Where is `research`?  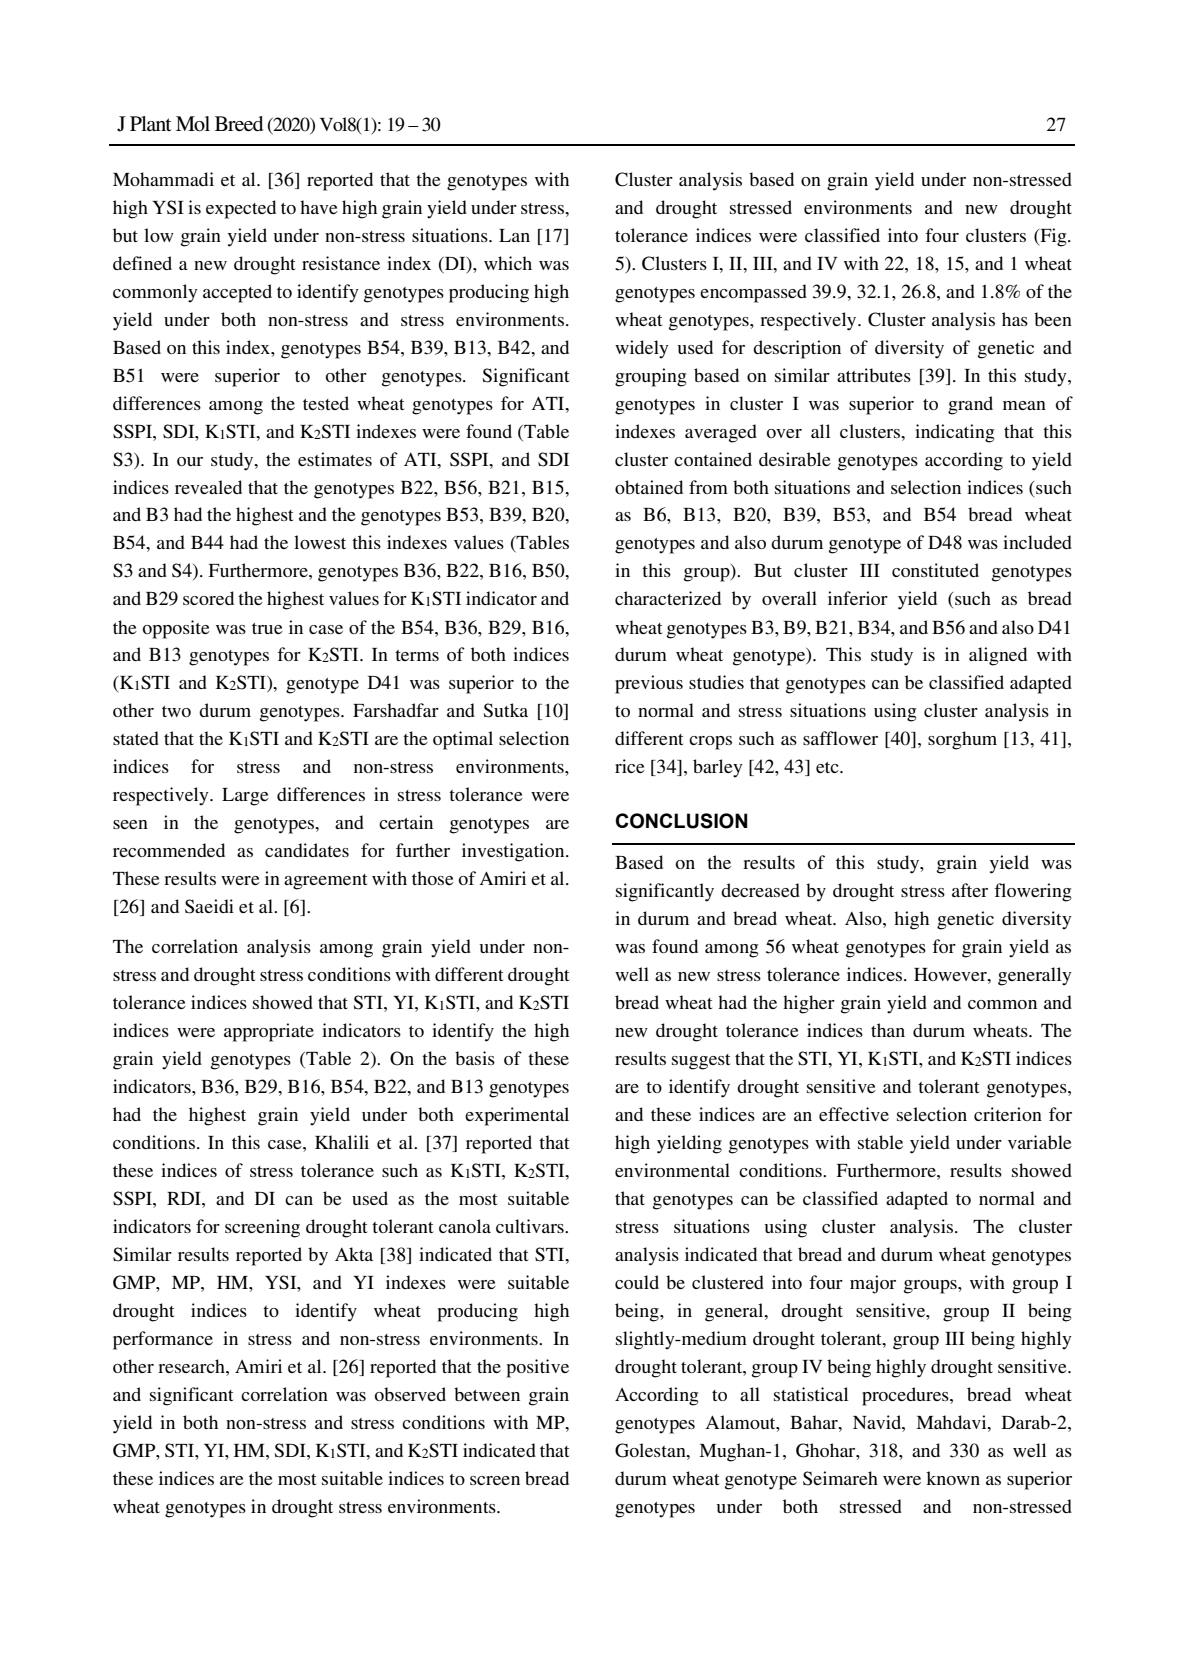
research is located at coordinates (192, 1366).
